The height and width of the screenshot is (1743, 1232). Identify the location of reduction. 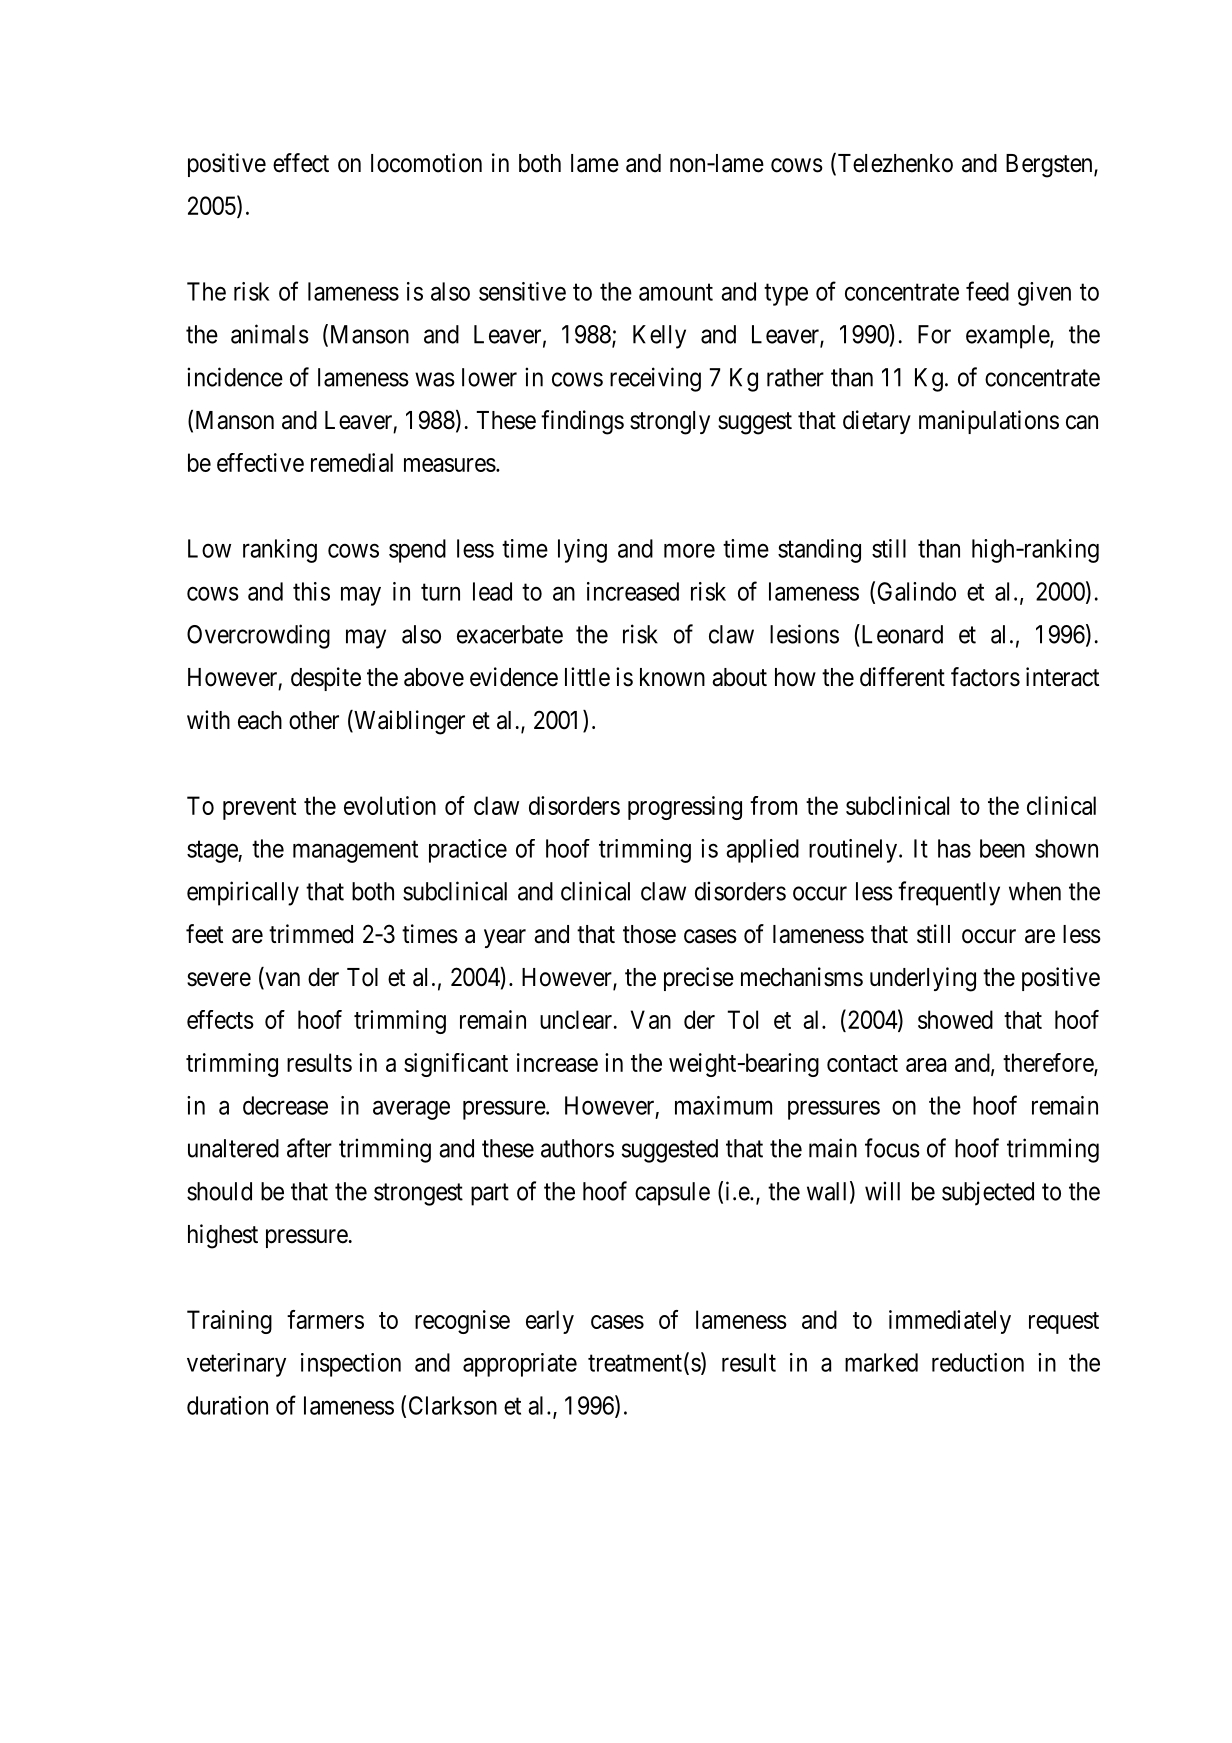
(978, 1362).
